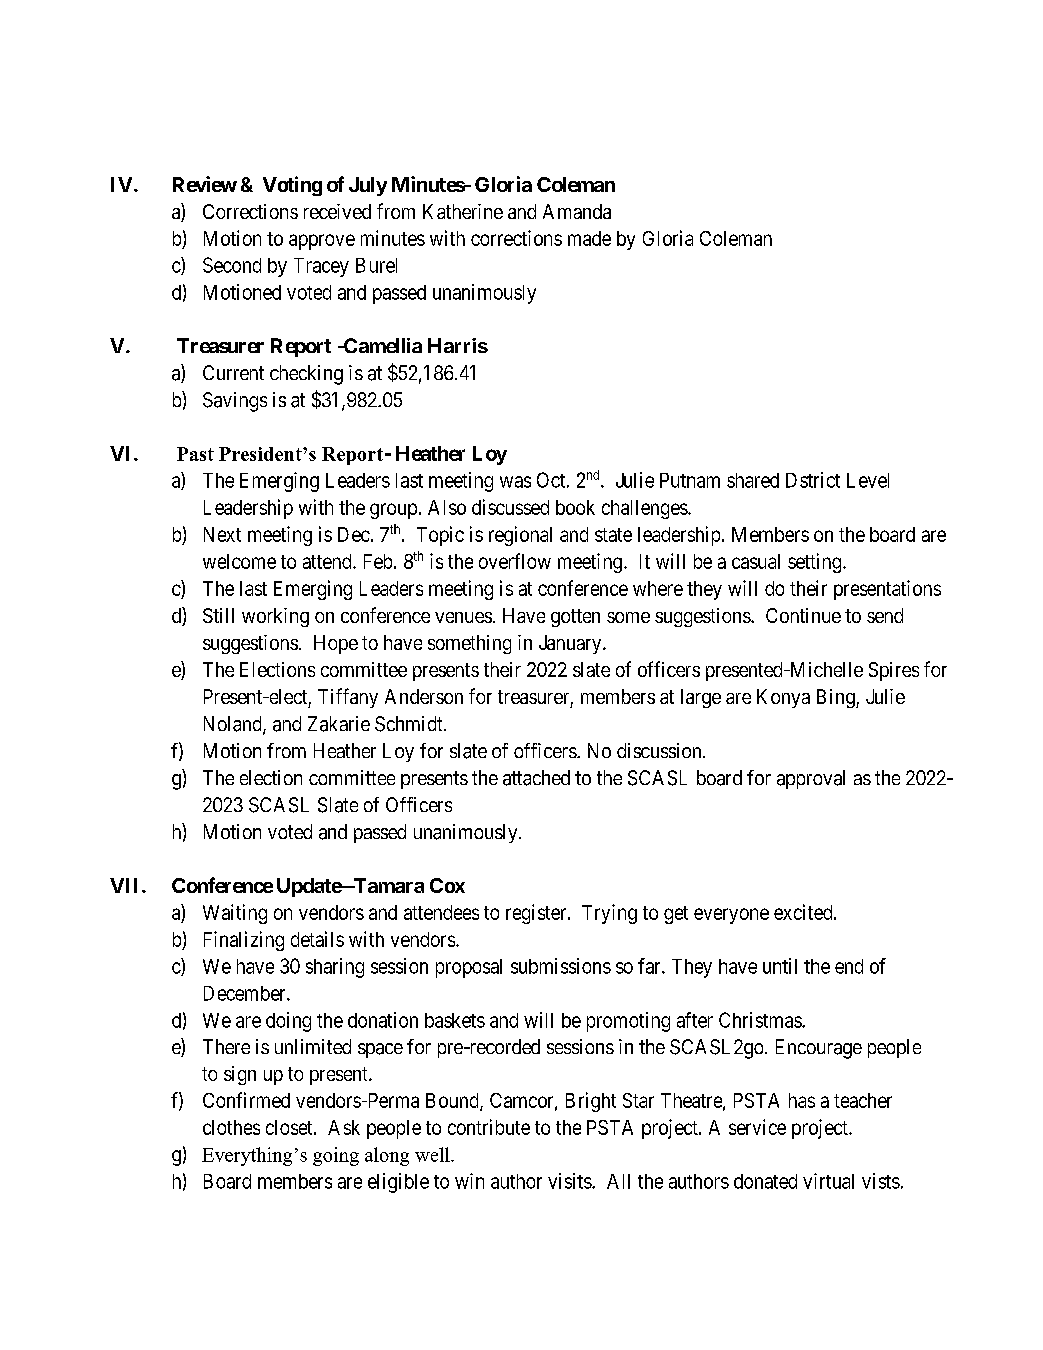 The image size is (1043, 1350). I want to click on Bing, so click(837, 698).
